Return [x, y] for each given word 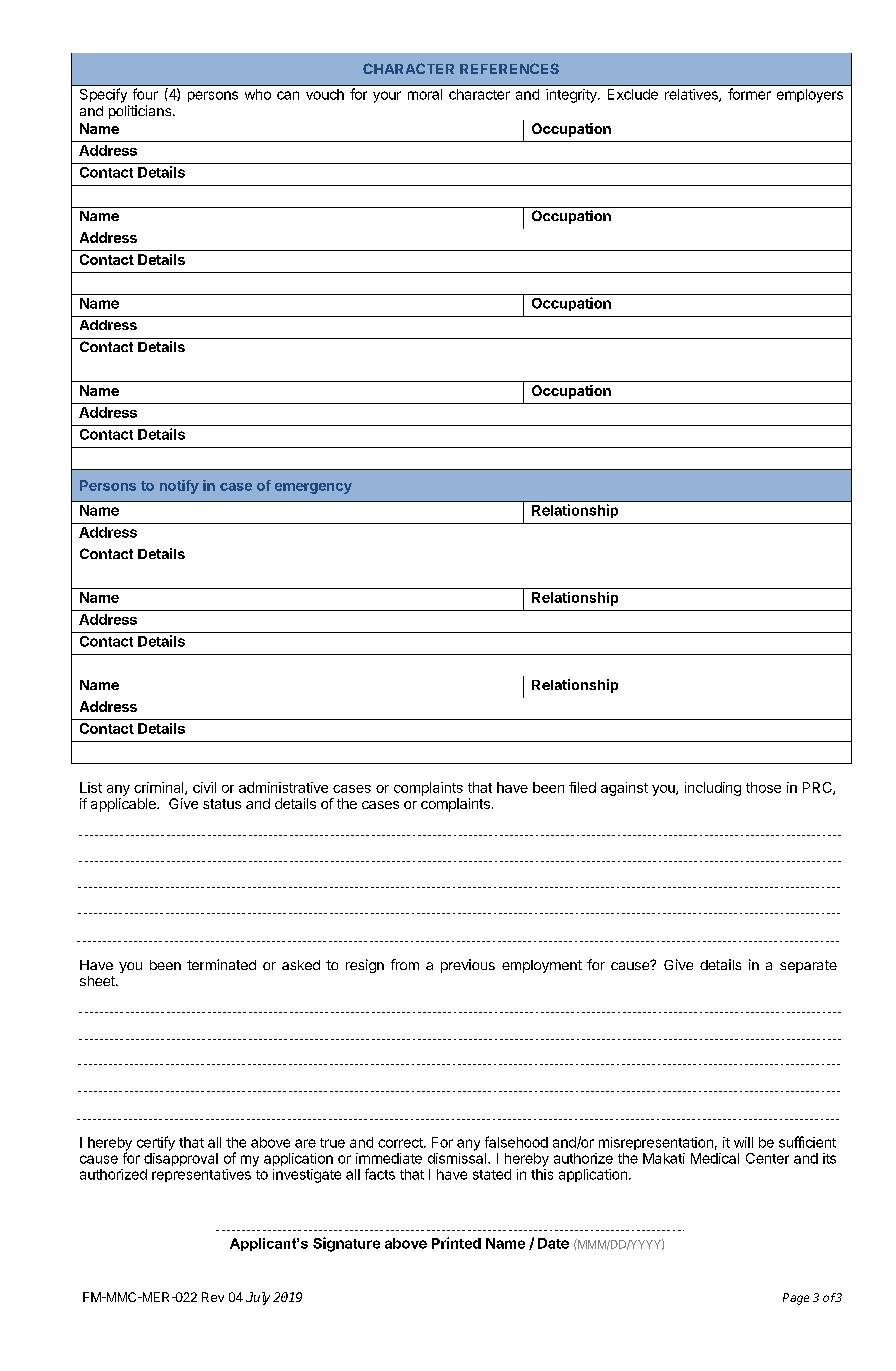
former [749, 94]
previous [468, 966]
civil [204, 787]
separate [808, 966]
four [145, 94]
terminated [221, 964]
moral [425, 94]
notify [179, 487]
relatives [692, 95]
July [258, 1298]
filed [582, 787]
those [763, 787]
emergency [313, 488]
